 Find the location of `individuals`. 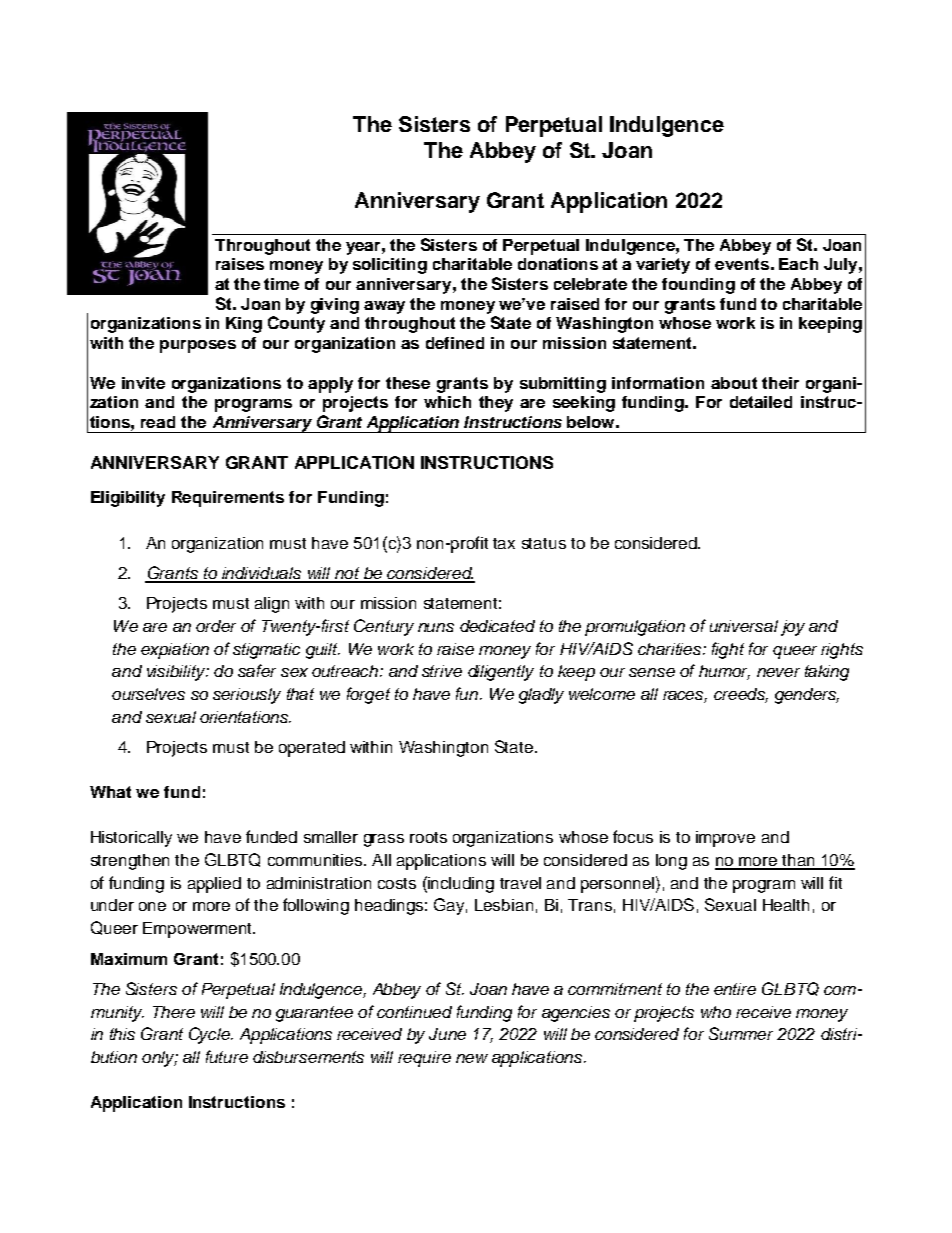

individuals is located at coordinates (262, 574).
